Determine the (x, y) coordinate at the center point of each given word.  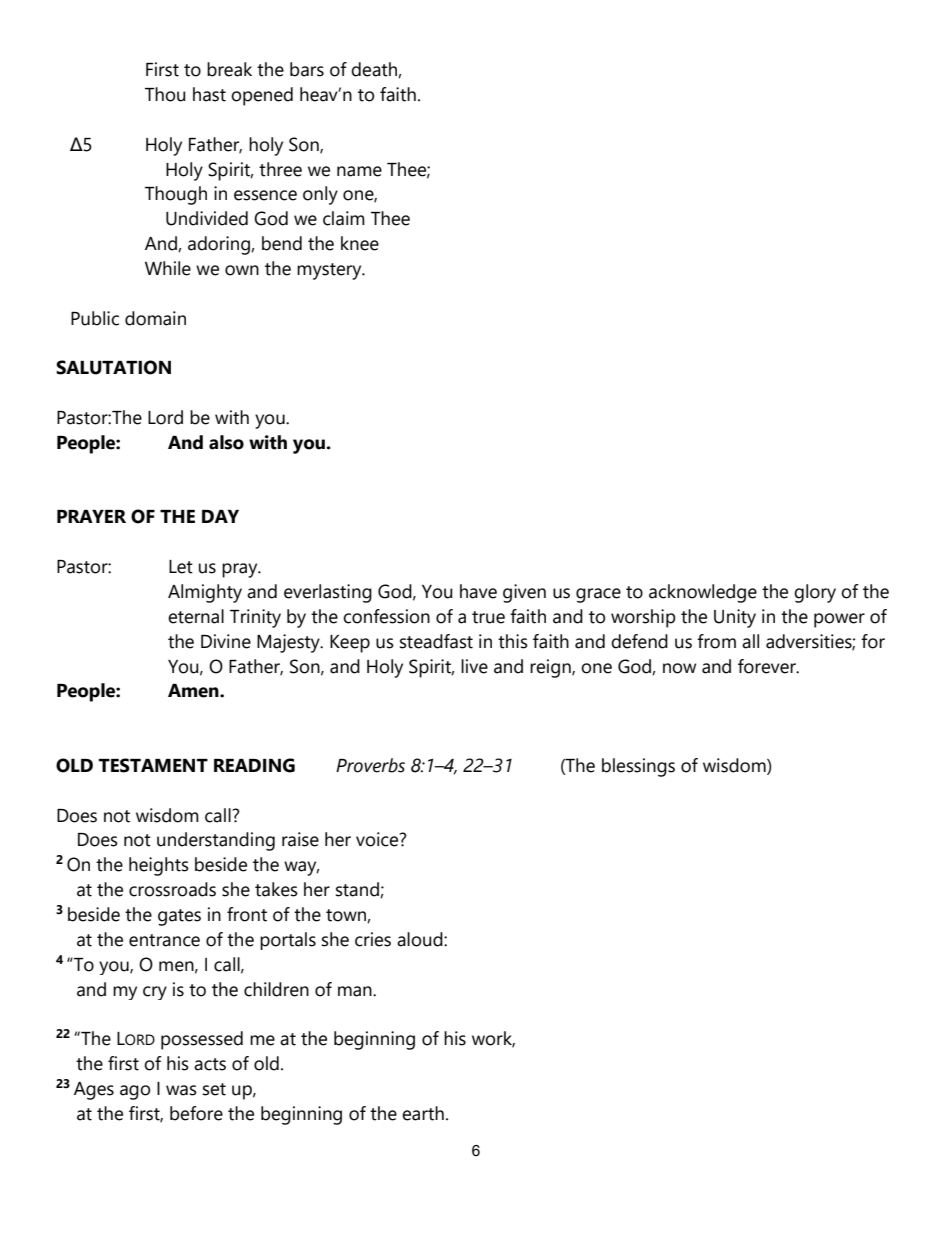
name (359, 171)
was (181, 1090)
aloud (421, 939)
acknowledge (703, 593)
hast (209, 94)
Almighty (205, 593)
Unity (735, 618)
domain (155, 318)
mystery (330, 271)
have (478, 591)
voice (378, 839)
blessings (638, 767)
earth (423, 1113)
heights (159, 866)
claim (344, 218)
